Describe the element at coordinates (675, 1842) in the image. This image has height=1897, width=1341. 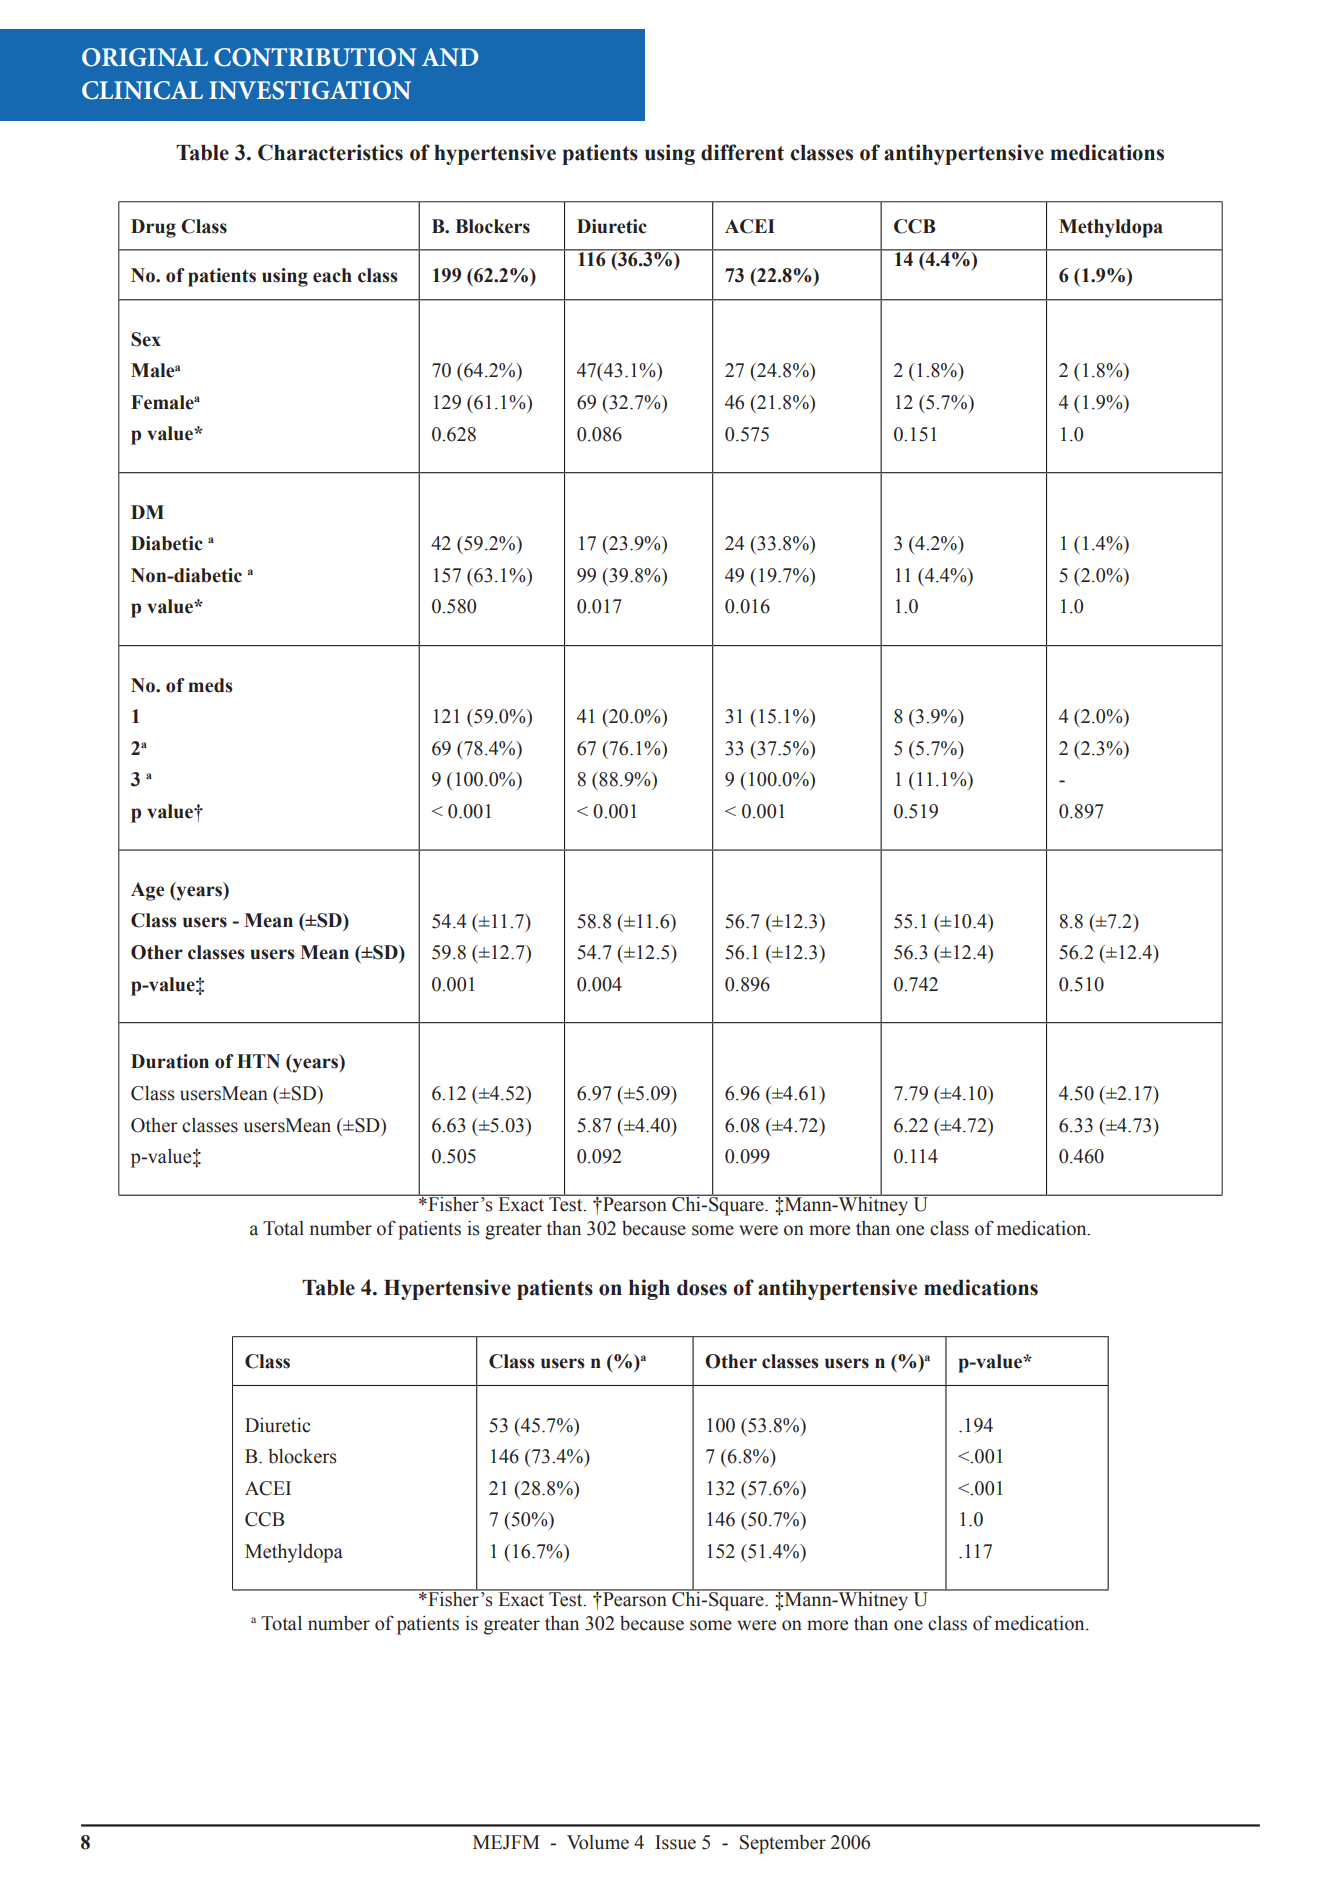
I see `Issue` at that location.
